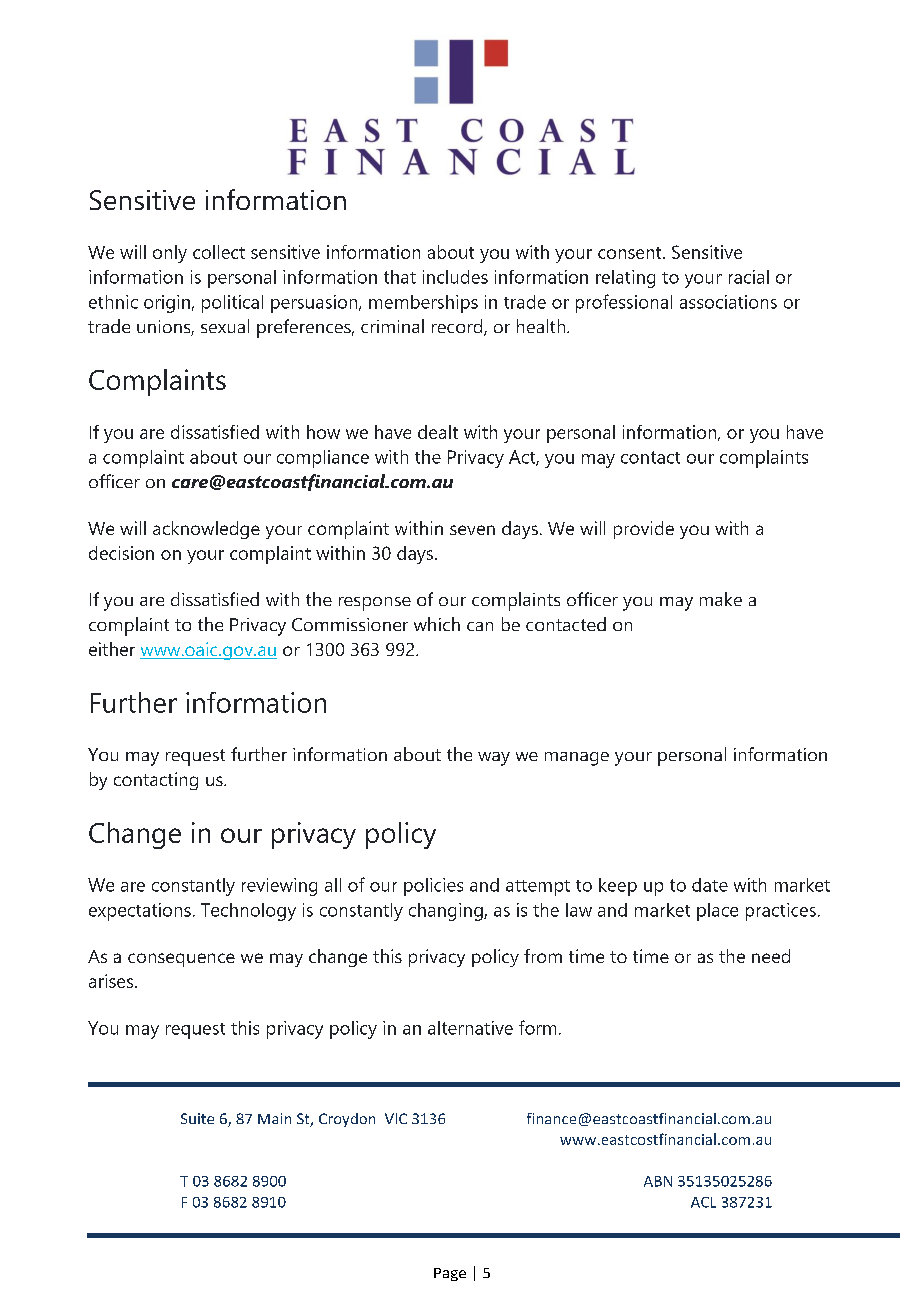 This document has width=924, height=1308. Describe the element at coordinates (470, 1028) in the document. I see `alternative` at that location.
